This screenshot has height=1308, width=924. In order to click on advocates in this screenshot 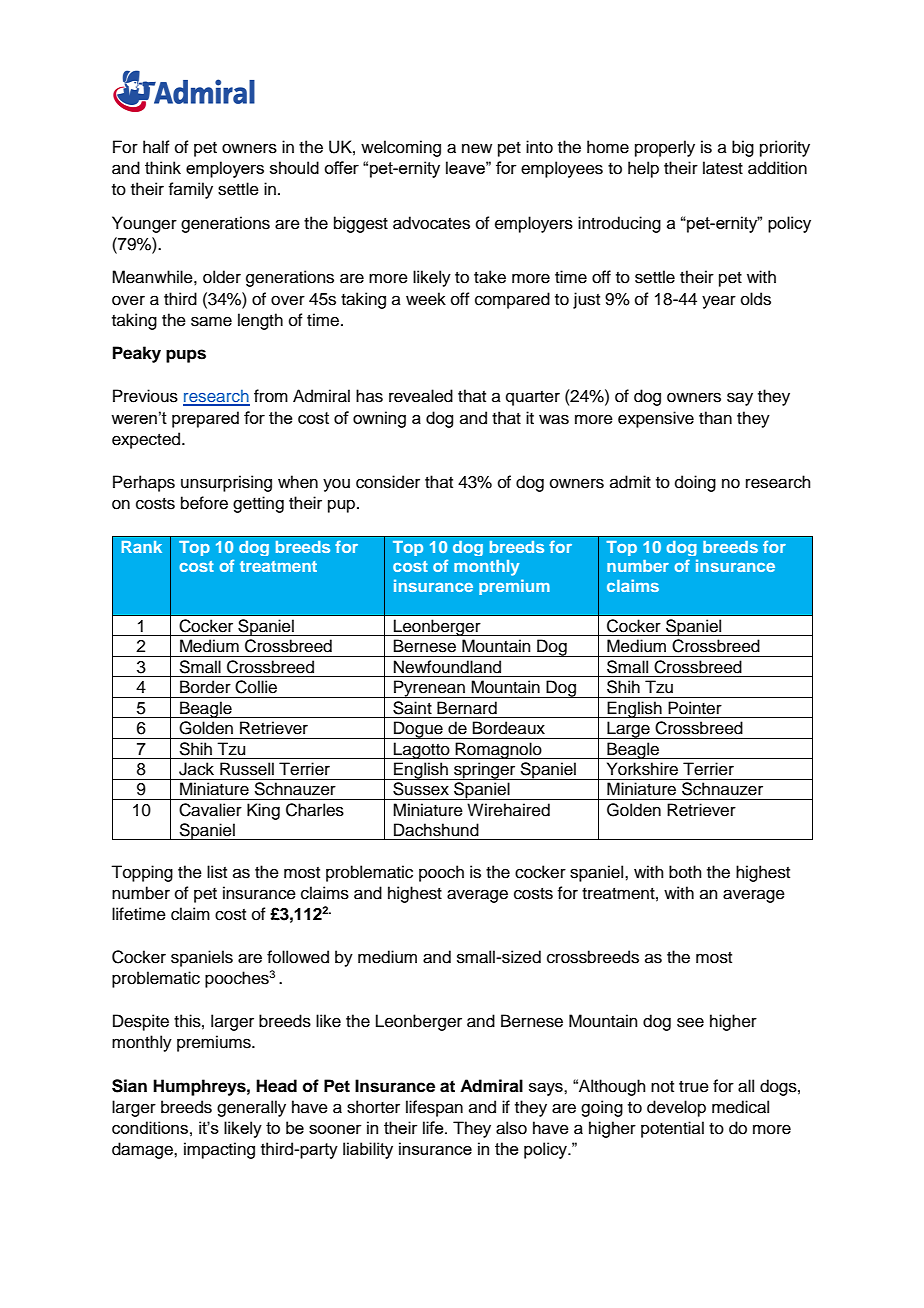, I will do `click(431, 223)`.
